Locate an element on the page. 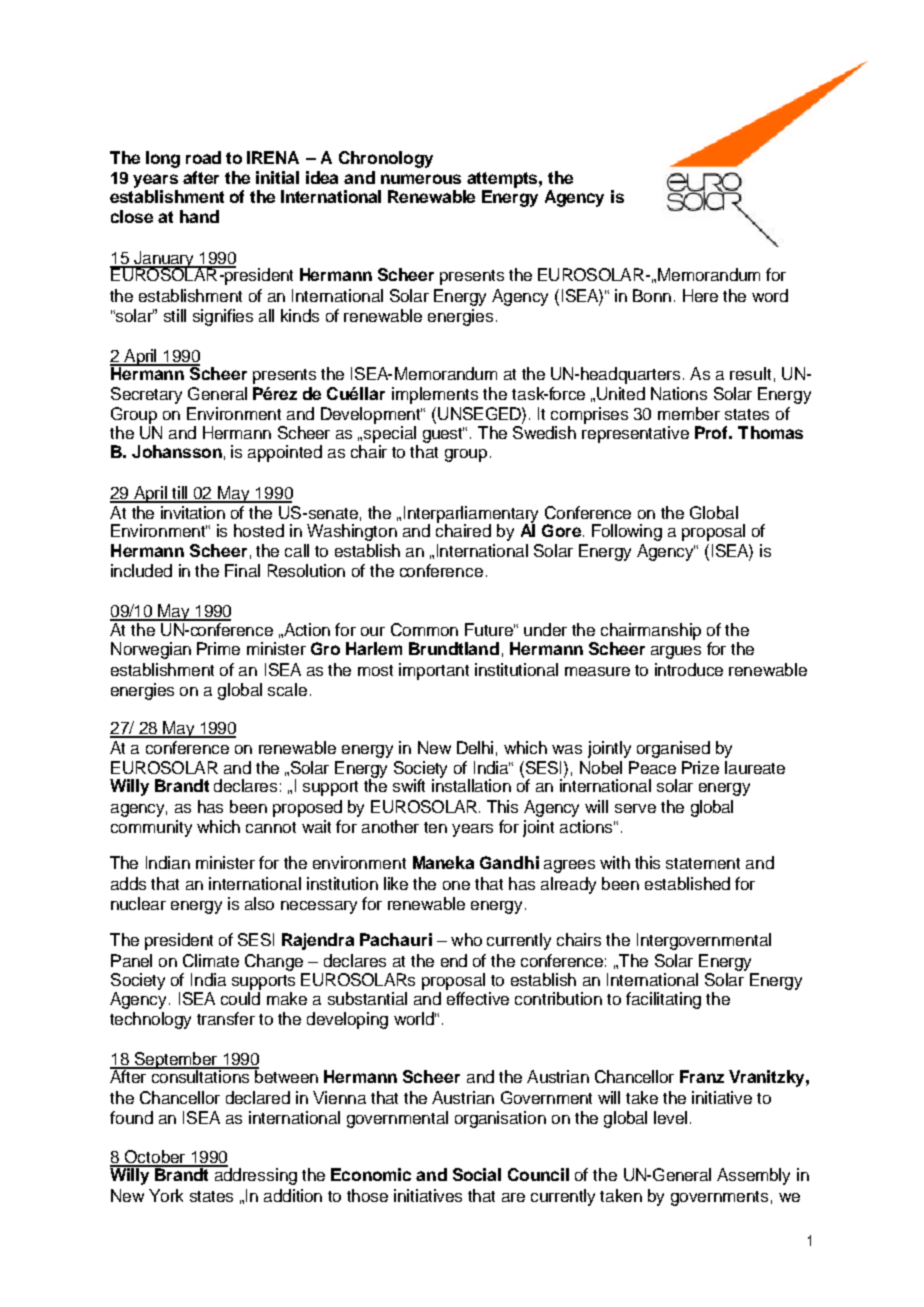 The image size is (924, 1307). signifies is located at coordinates (223, 317).
